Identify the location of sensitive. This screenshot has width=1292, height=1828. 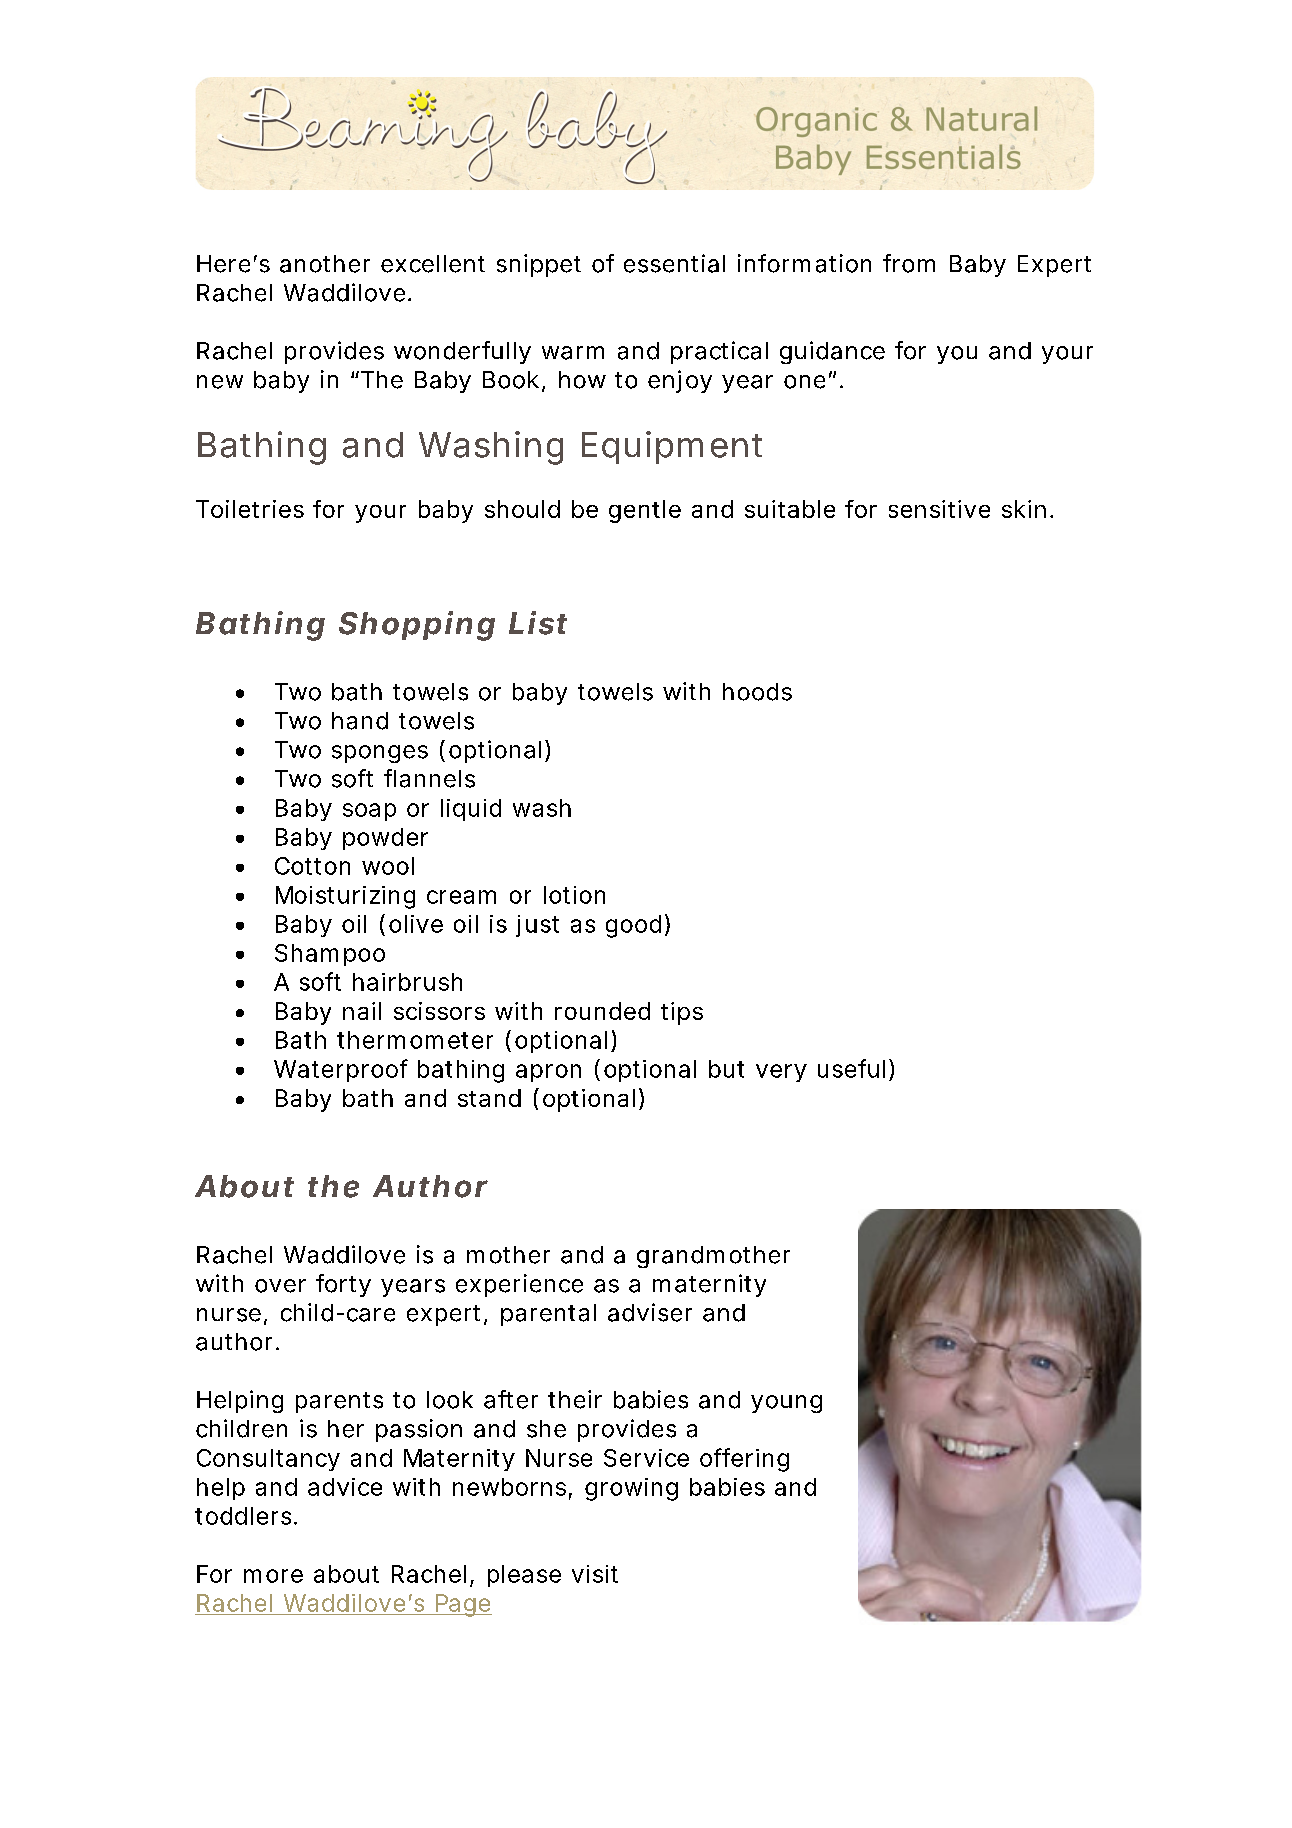
(939, 509).
